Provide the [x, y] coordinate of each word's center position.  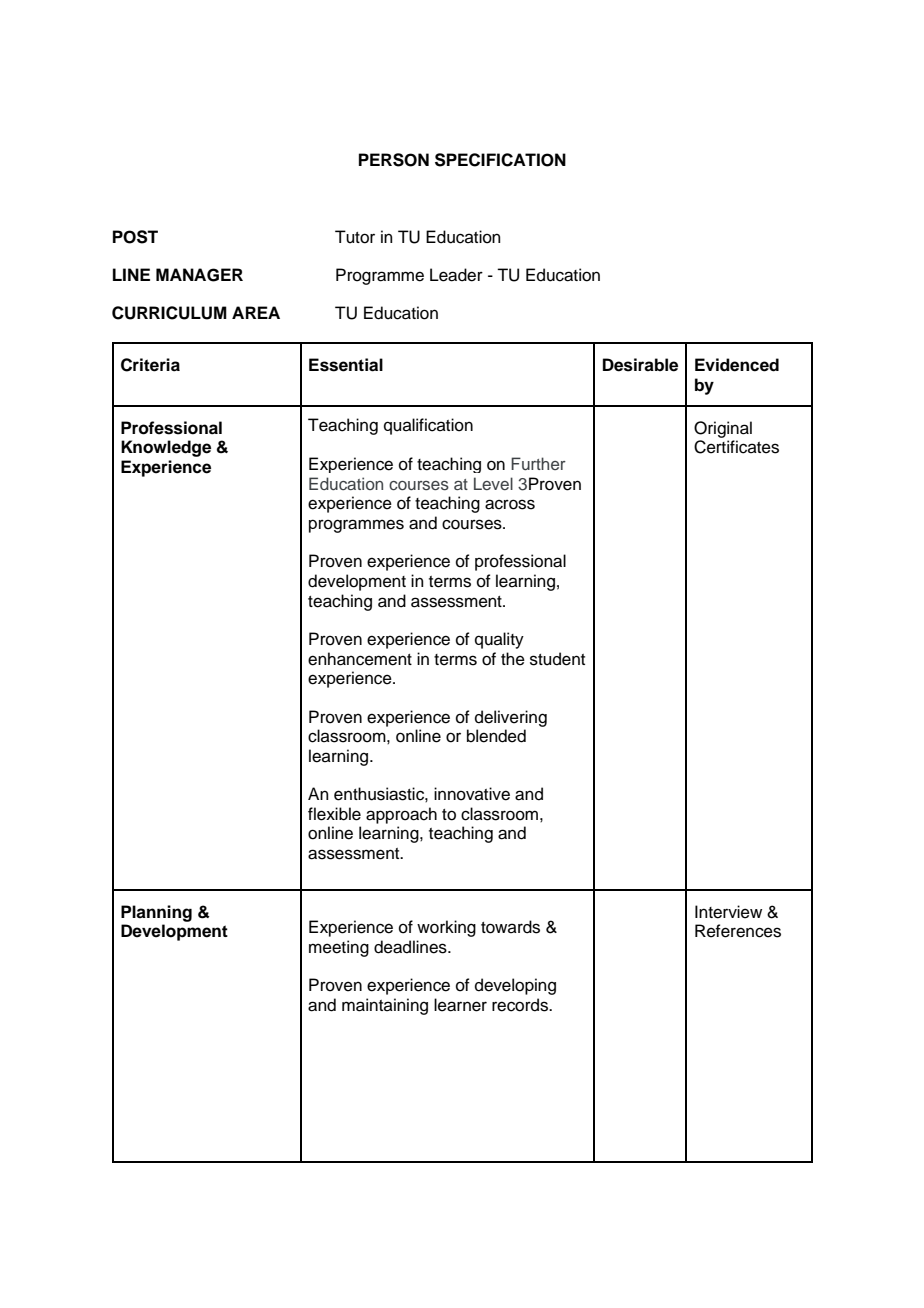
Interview [728, 912]
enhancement [360, 659]
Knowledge [166, 448]
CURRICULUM [169, 313]
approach [401, 815]
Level [493, 483]
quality [499, 640]
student [557, 659]
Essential [346, 365]
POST [135, 237]
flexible [334, 814]
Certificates [736, 447]
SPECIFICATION [500, 160]
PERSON [394, 160]
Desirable [640, 365]
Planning [156, 913]
